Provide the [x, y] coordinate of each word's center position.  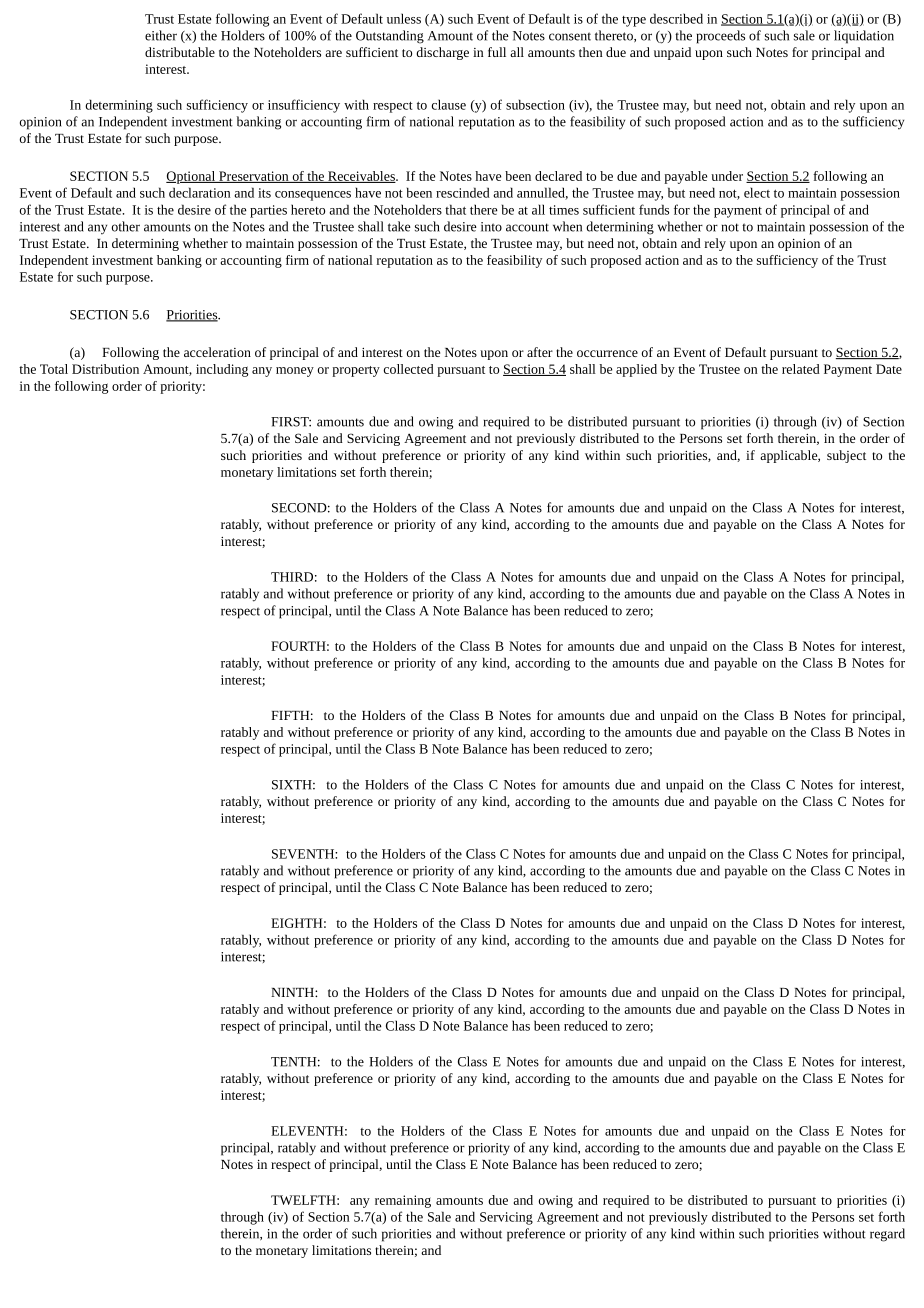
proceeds [721, 37]
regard [887, 1235]
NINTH [293, 992]
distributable [180, 52]
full [497, 52]
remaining [403, 1201]
